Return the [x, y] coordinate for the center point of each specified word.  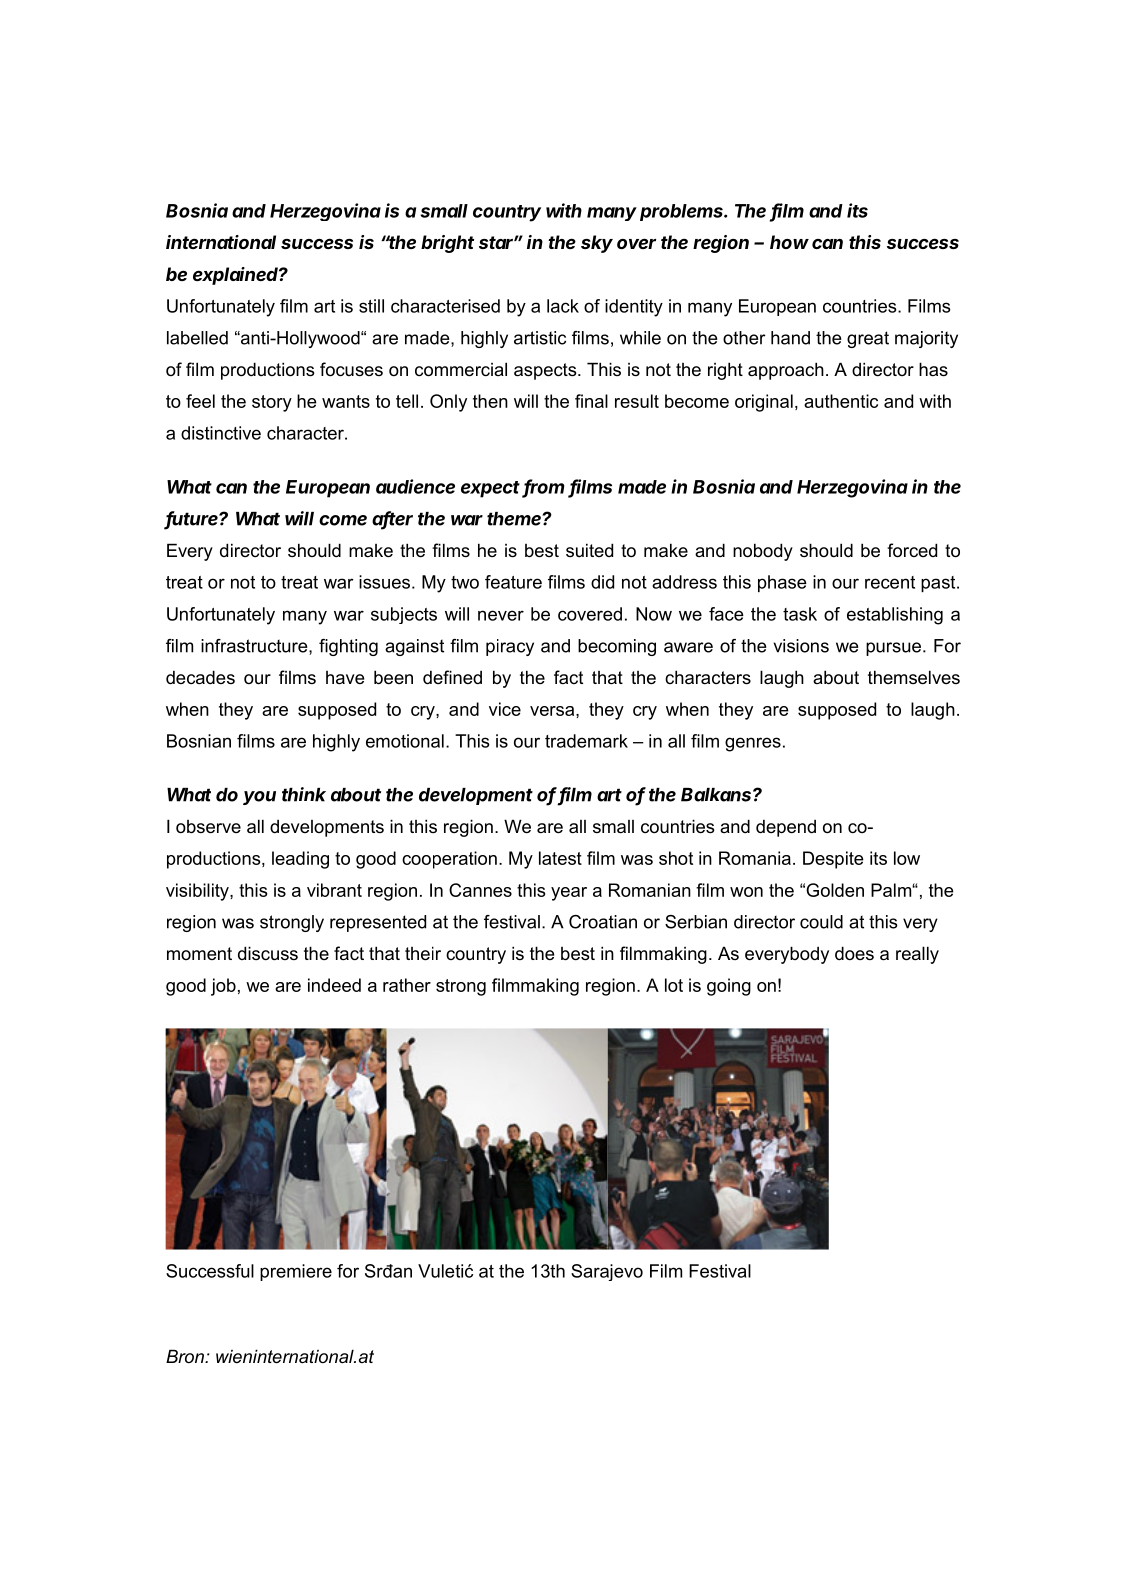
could [821, 922]
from [543, 487]
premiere [296, 1272]
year [569, 894]
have [345, 677]
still [371, 306]
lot [674, 985]
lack [563, 306]
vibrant [334, 890]
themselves [914, 677]
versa [553, 711]
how [789, 242]
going [729, 987]
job [223, 987]
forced [912, 550]
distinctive [221, 433]
